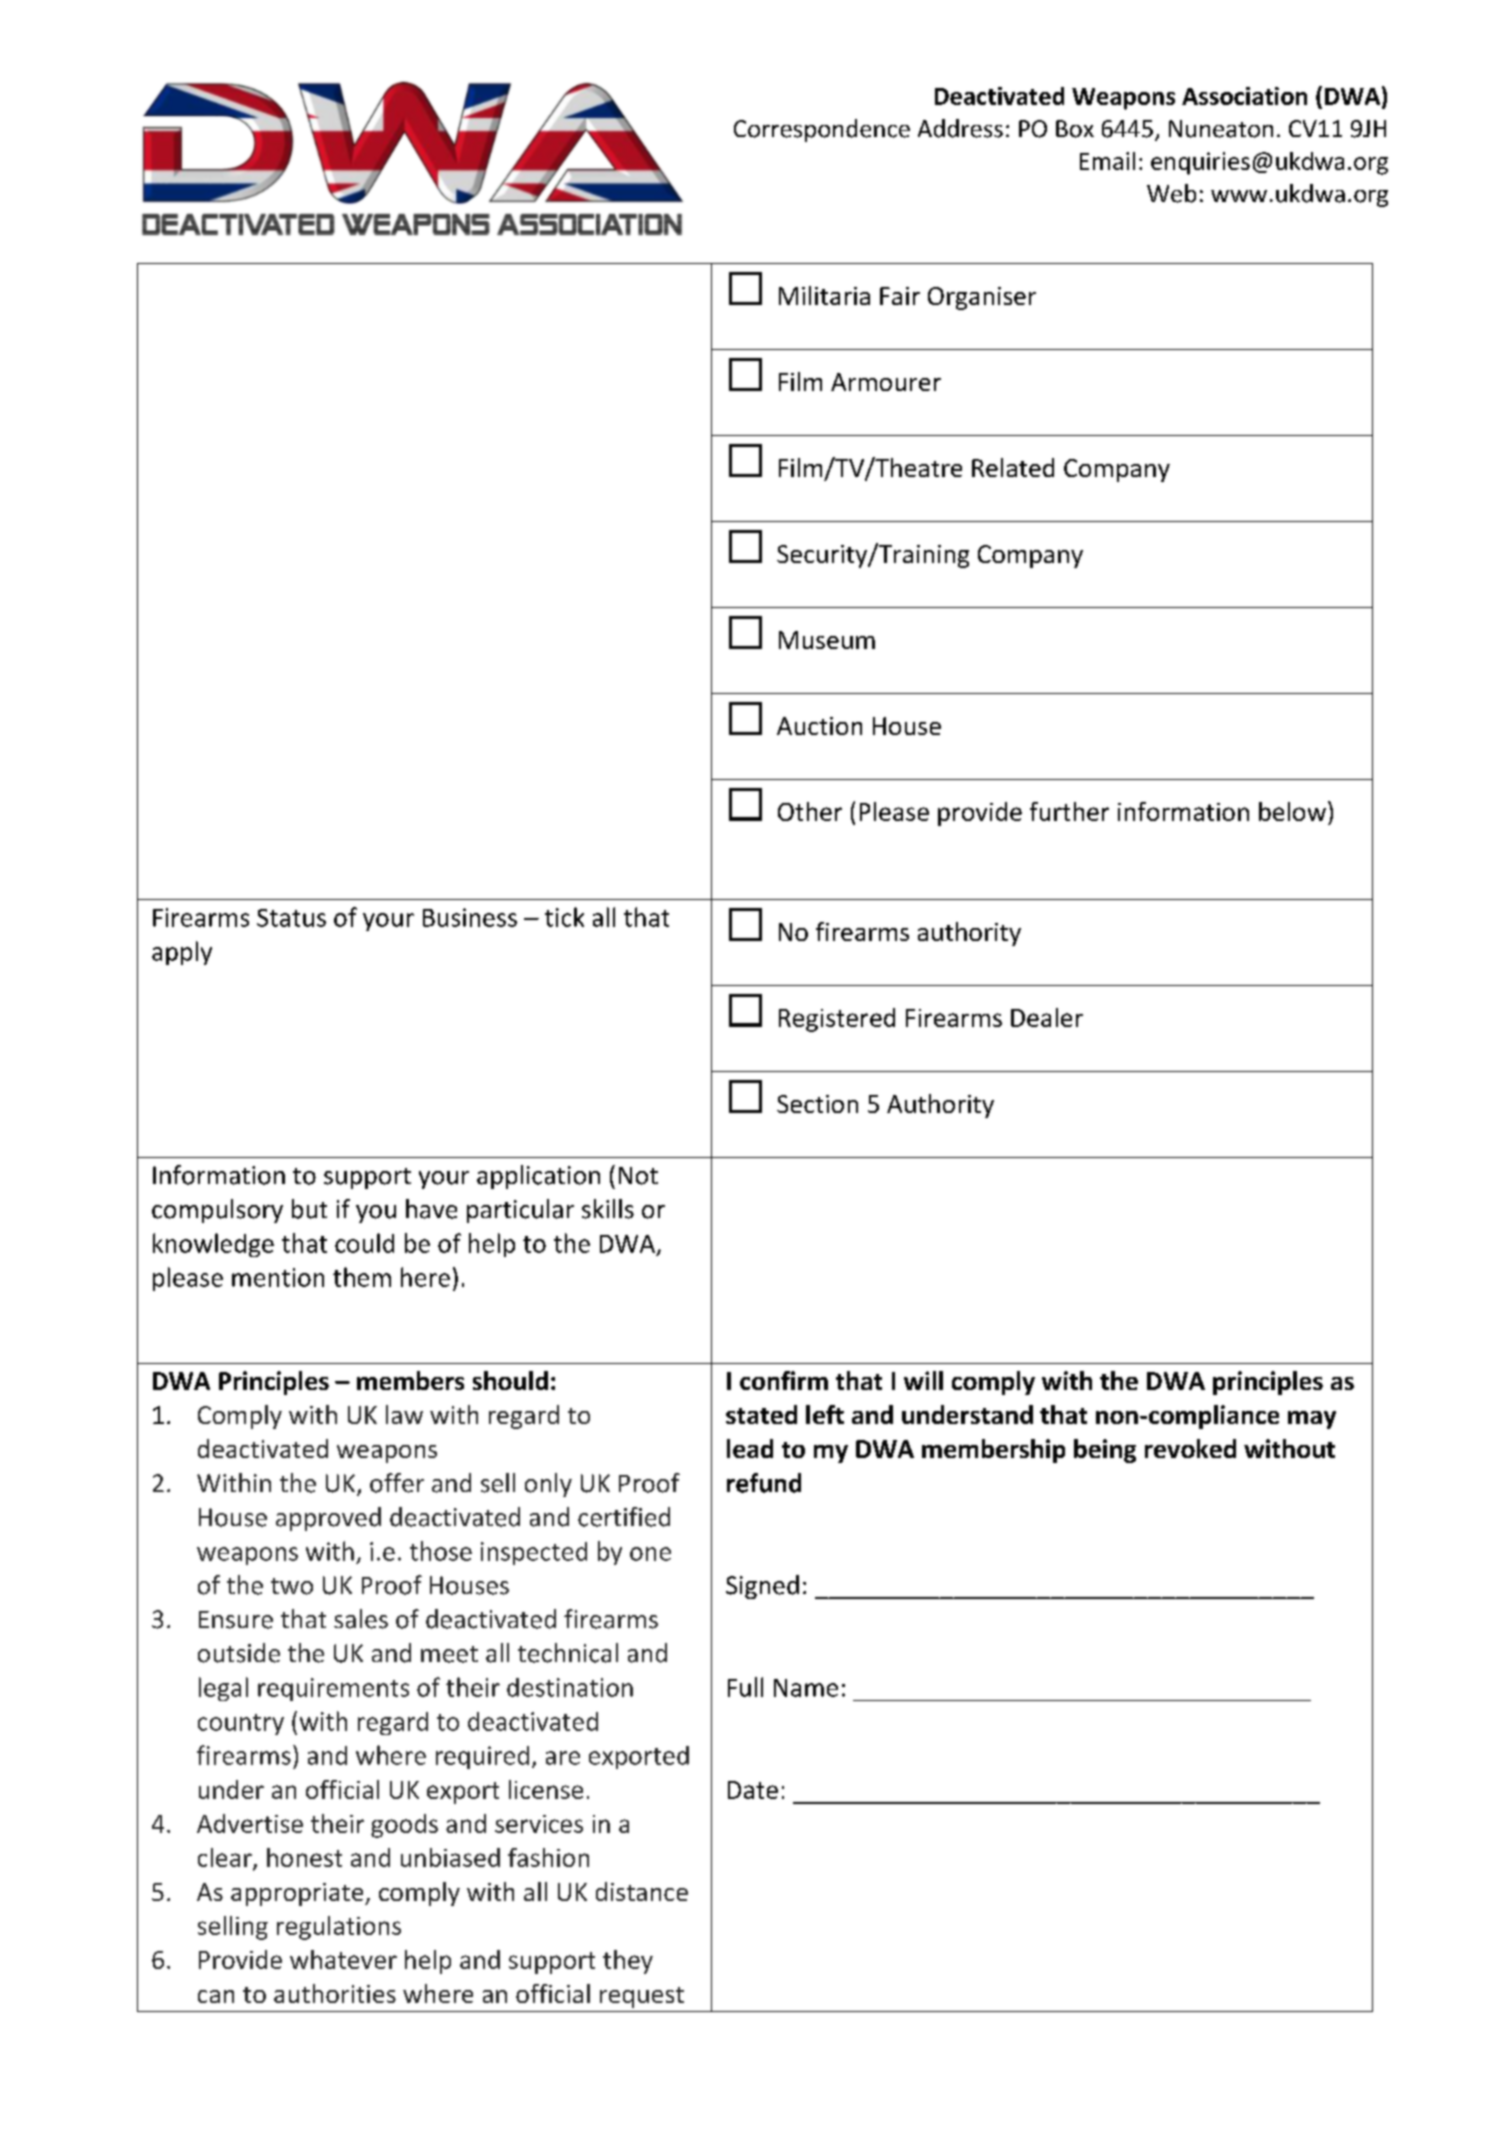  Describe the element at coordinates (1171, 193) in the document. I see `Web` at that location.
